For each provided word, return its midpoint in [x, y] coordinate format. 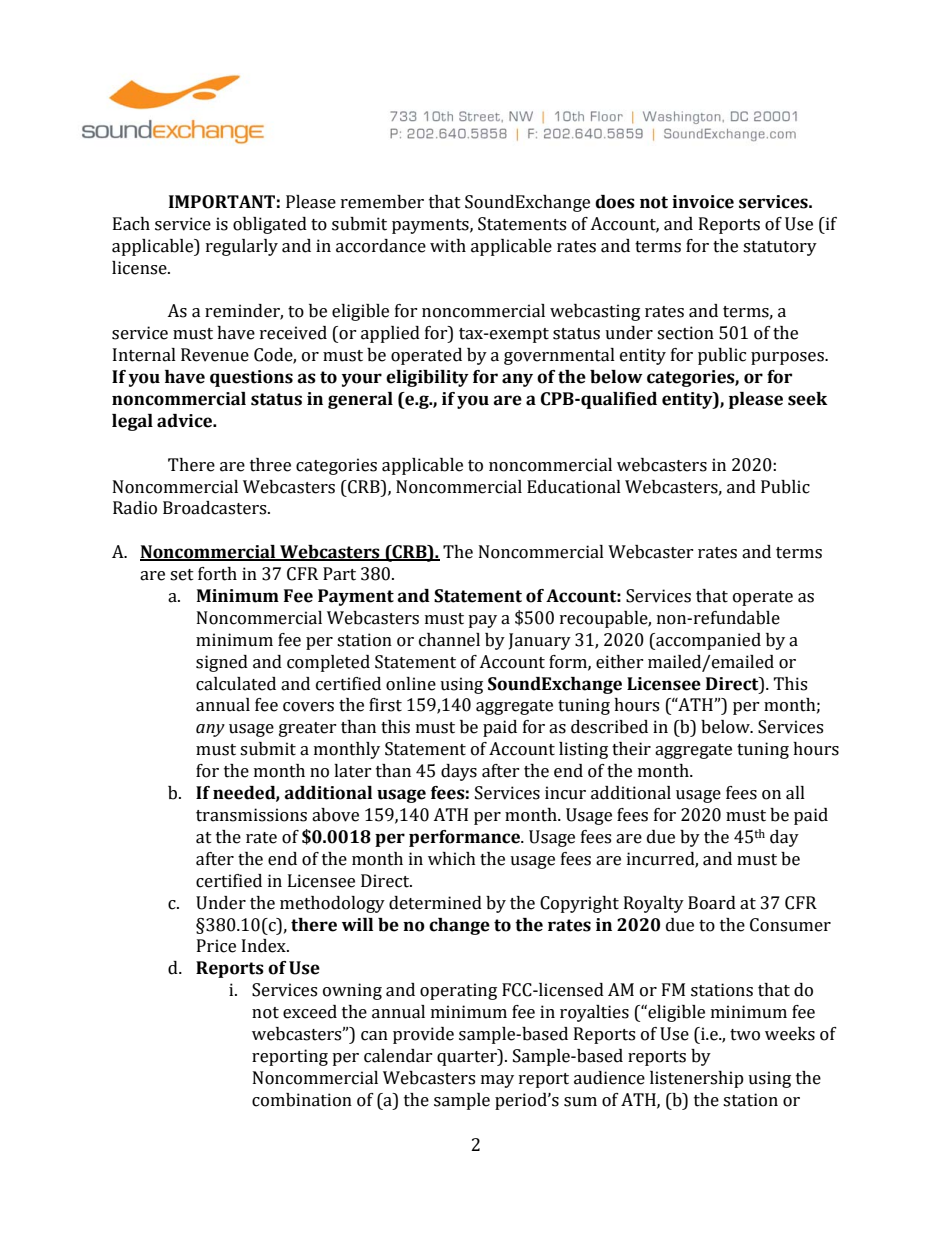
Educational [574, 487]
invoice [703, 202]
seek [808, 399]
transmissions [251, 815]
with [448, 246]
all [795, 793]
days [459, 772]
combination [302, 1100]
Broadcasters [216, 508]
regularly [242, 247]
